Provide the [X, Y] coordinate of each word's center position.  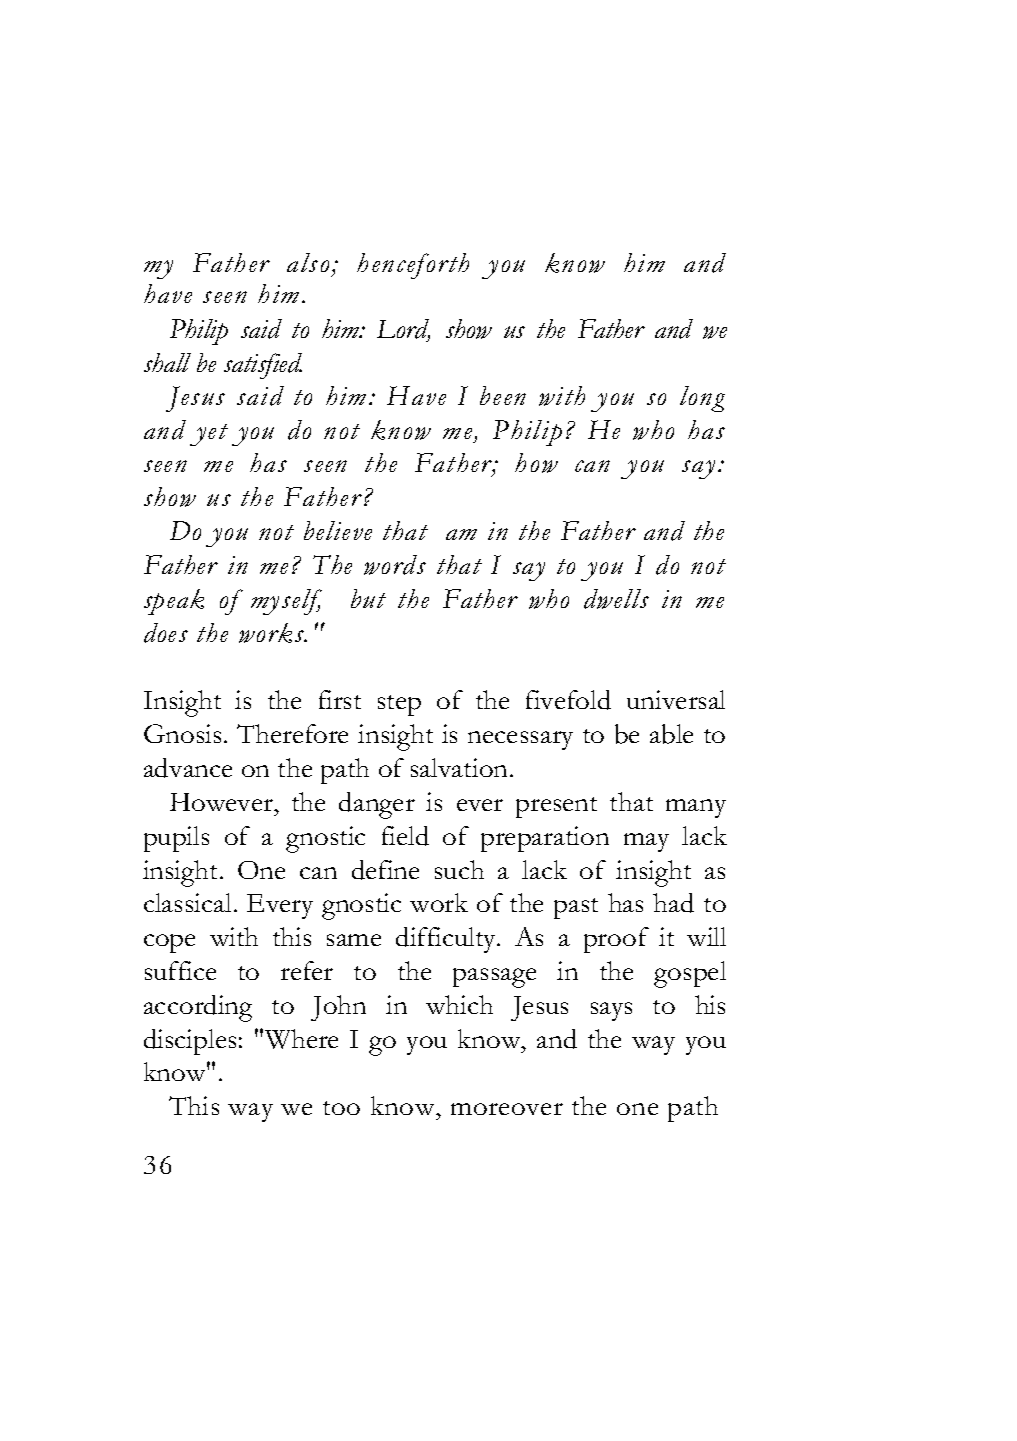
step [399, 705]
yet [209, 435]
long [702, 399]
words [395, 565]
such [459, 869]
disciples [190, 1042]
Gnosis [182, 733]
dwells [616, 599]
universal [676, 699]
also [308, 262]
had [673, 903]
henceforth [413, 266]
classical [187, 902]
